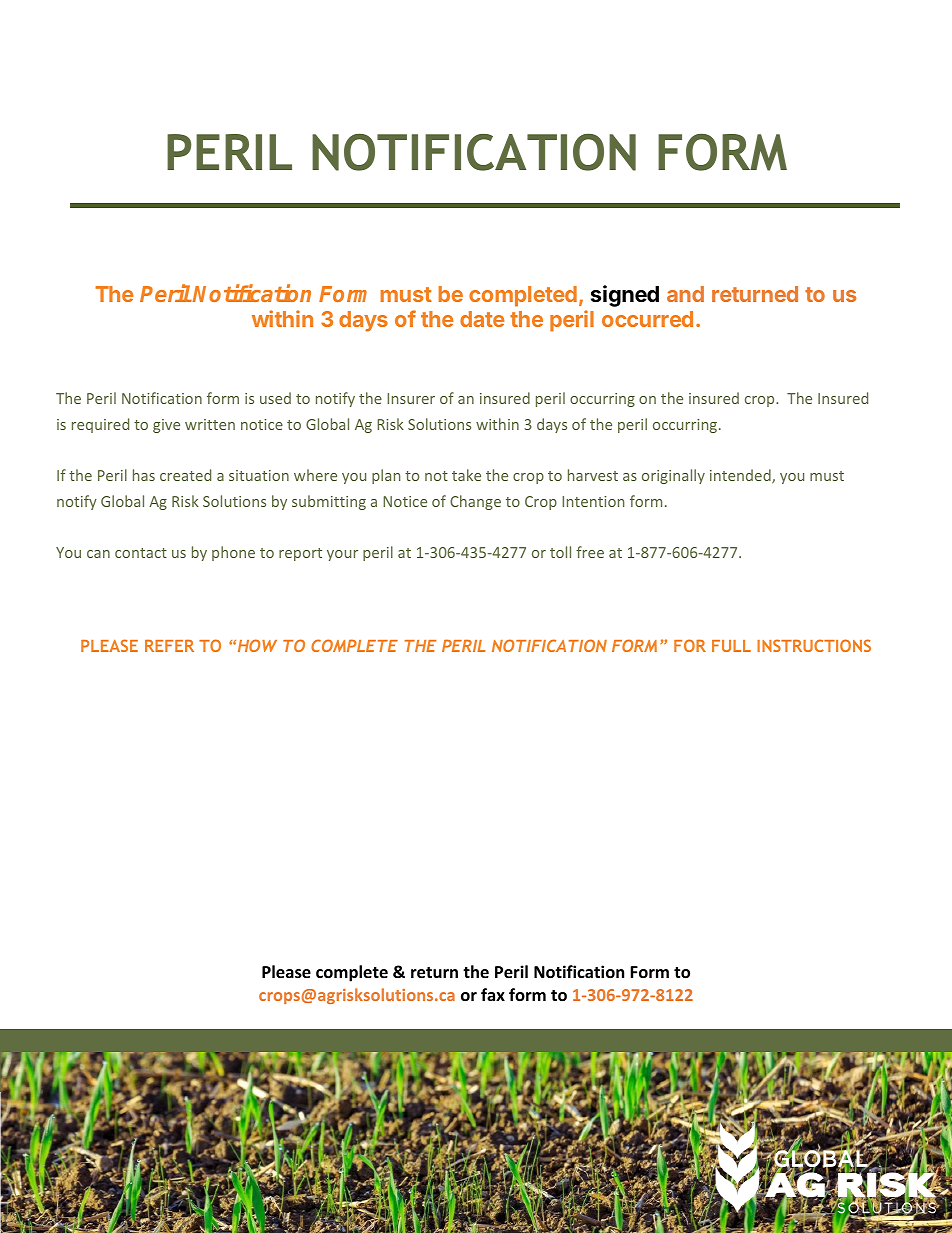 The width and height of the image is (952, 1233). Describe the element at coordinates (141, 553) in the image. I see `contact` at that location.
